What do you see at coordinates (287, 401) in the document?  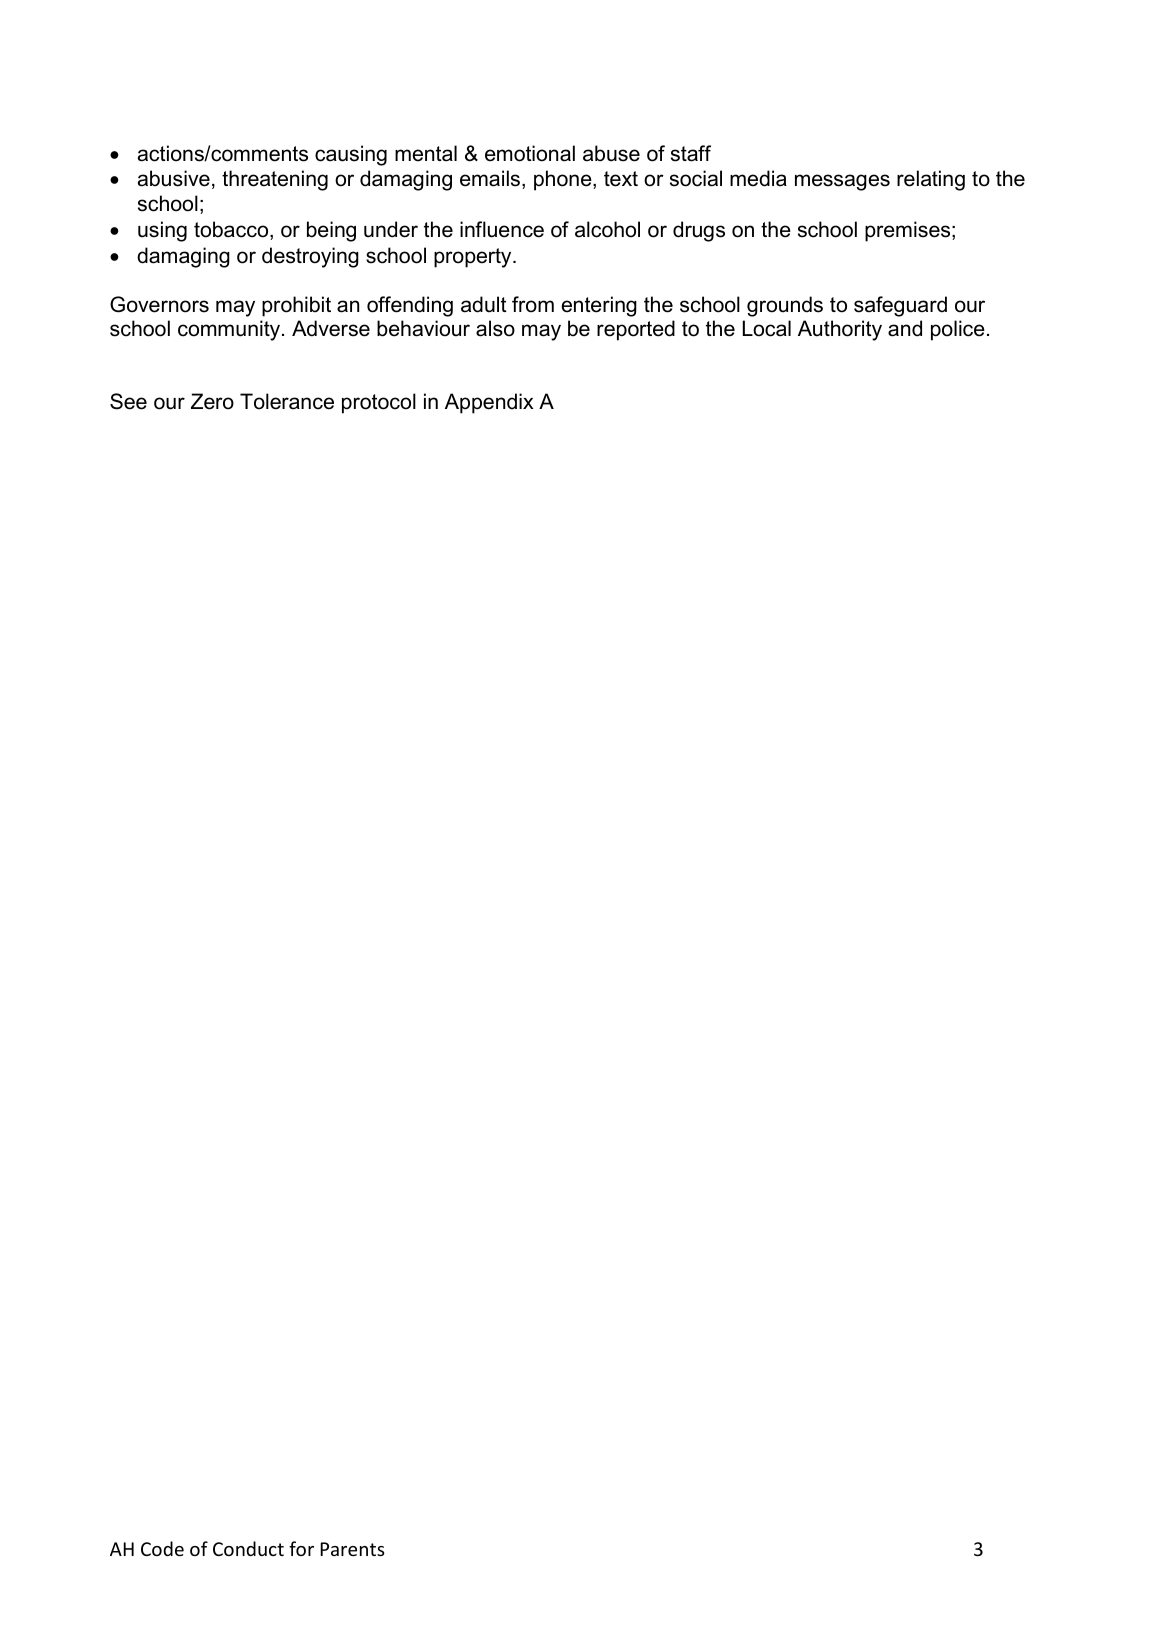 I see `Tolerance` at bounding box center [287, 401].
